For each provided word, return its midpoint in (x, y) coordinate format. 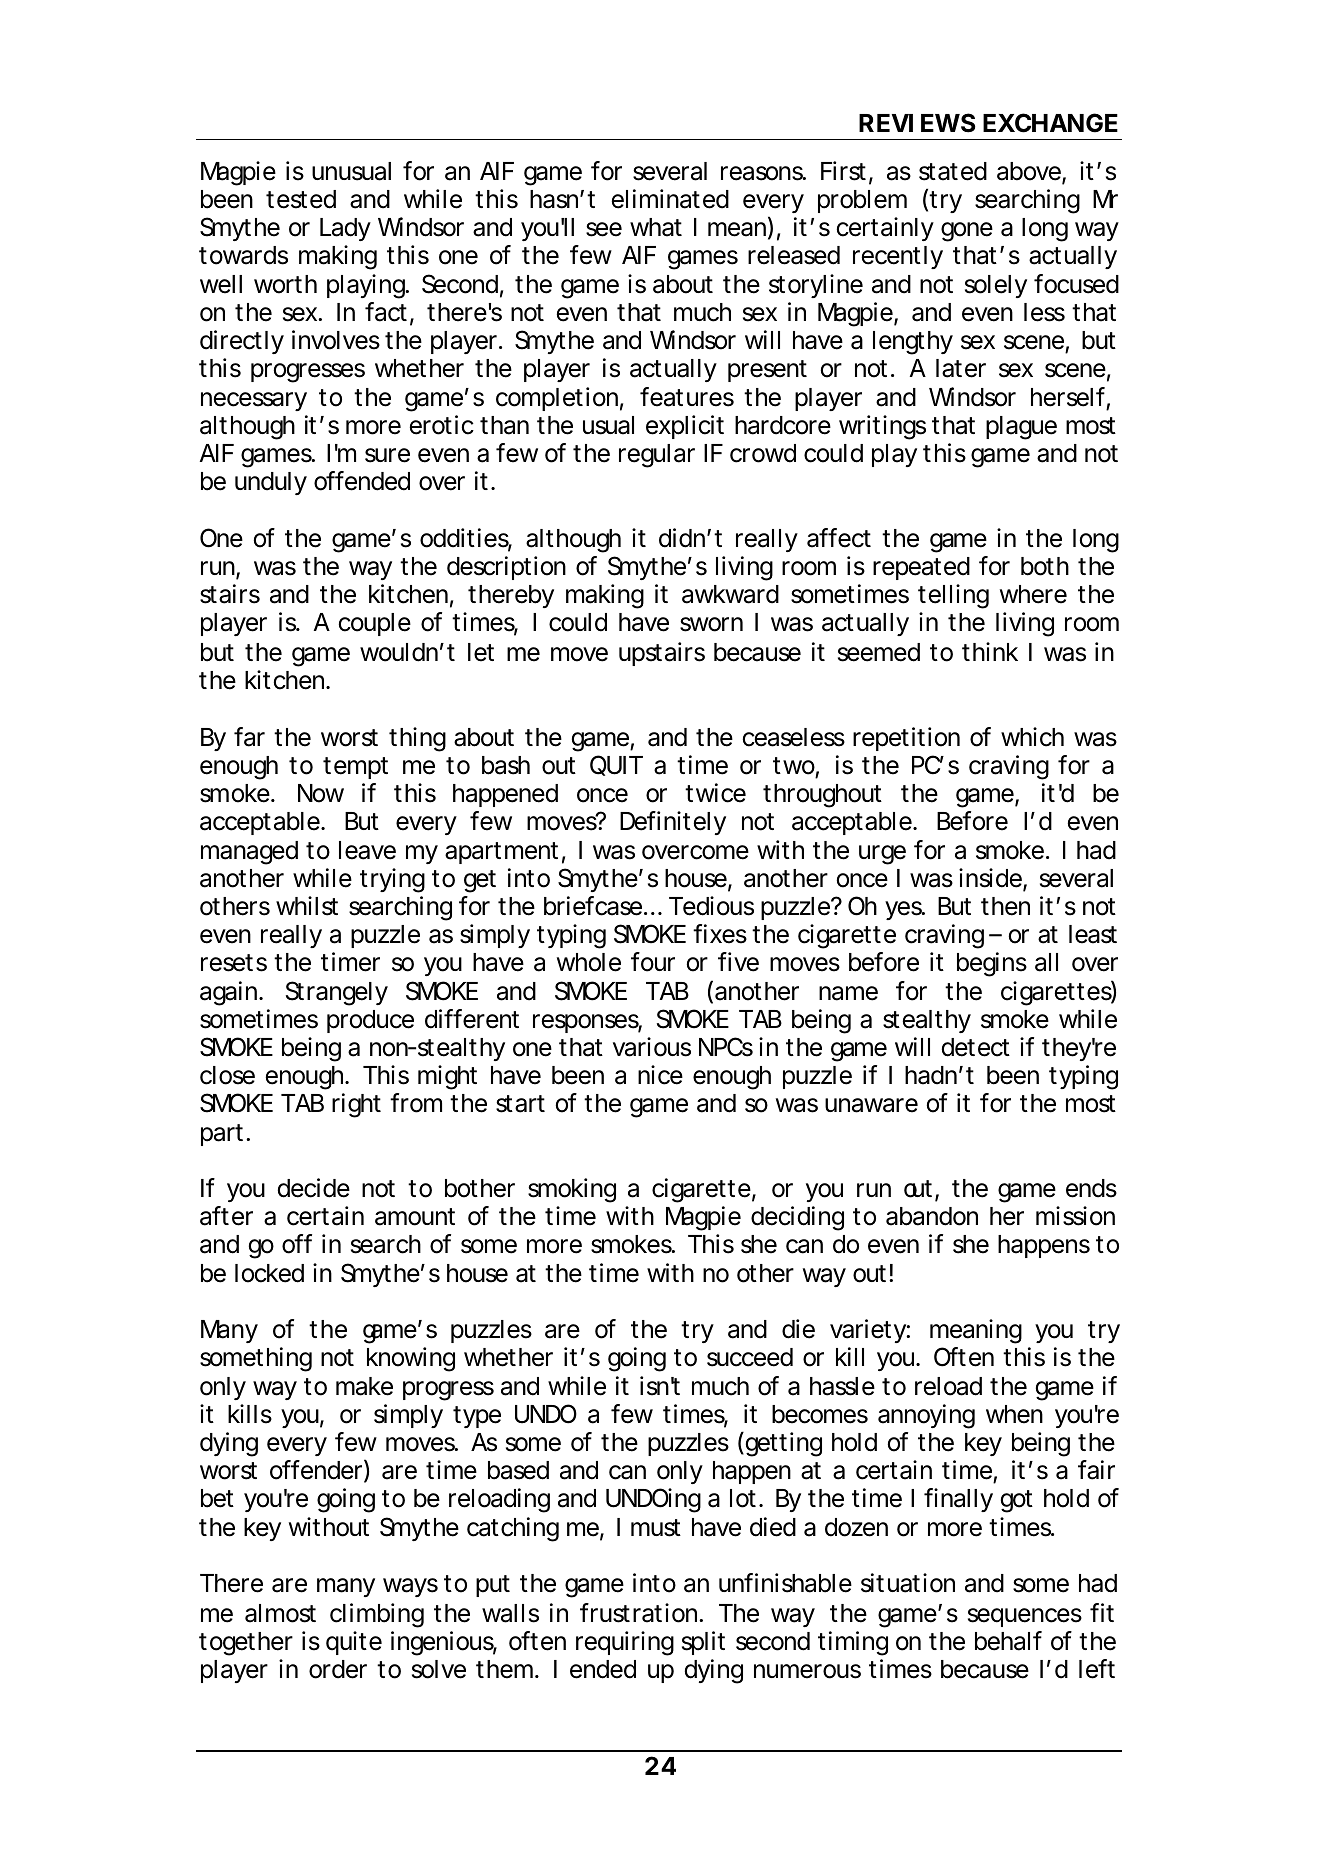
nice (660, 1075)
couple (375, 624)
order (338, 1669)
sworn (711, 624)
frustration (641, 1613)
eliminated (670, 199)
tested (301, 199)
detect (976, 1047)
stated (953, 171)
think (990, 651)
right (356, 1105)
